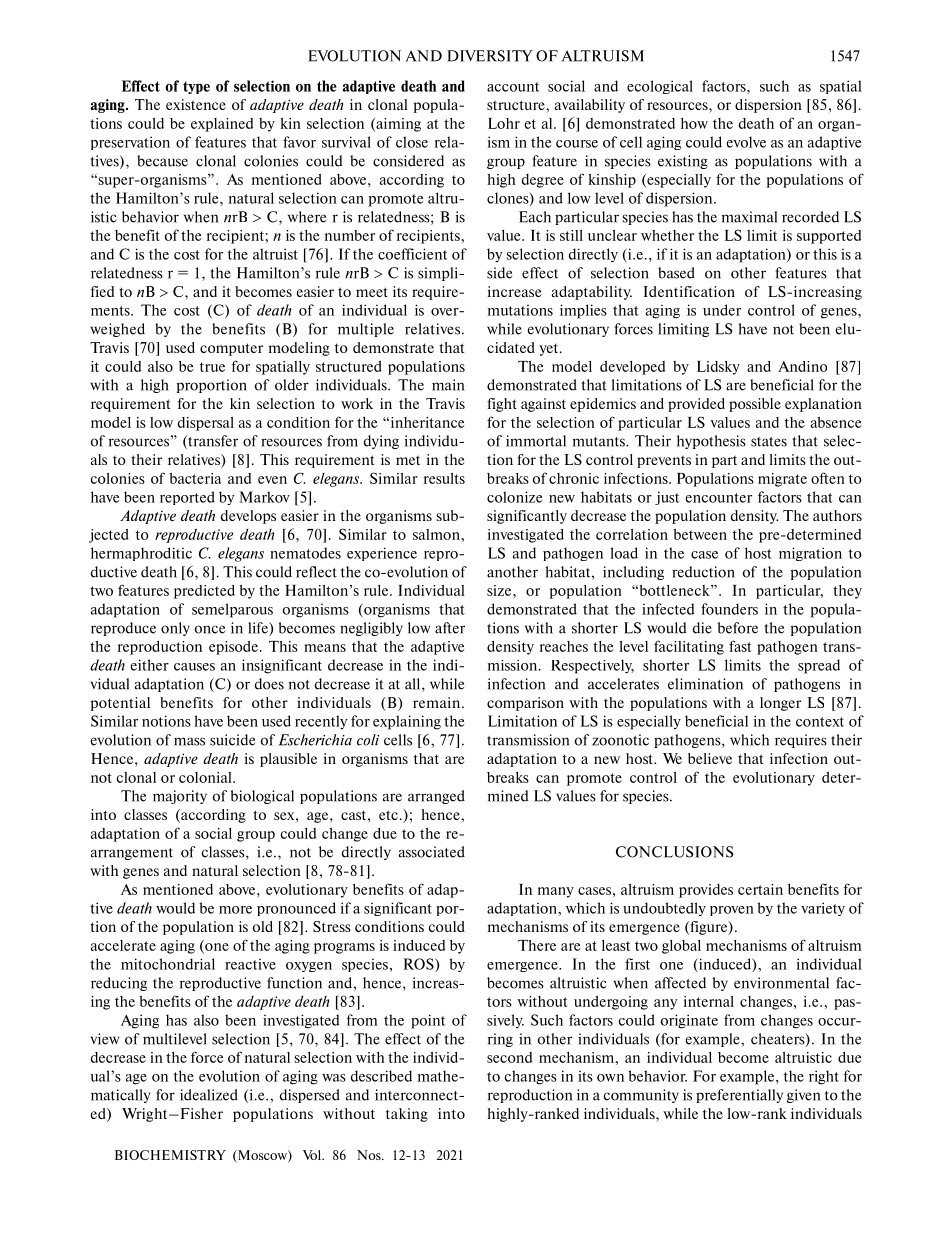 The image size is (952, 1233). I want to click on preferentially, so click(739, 1096).
